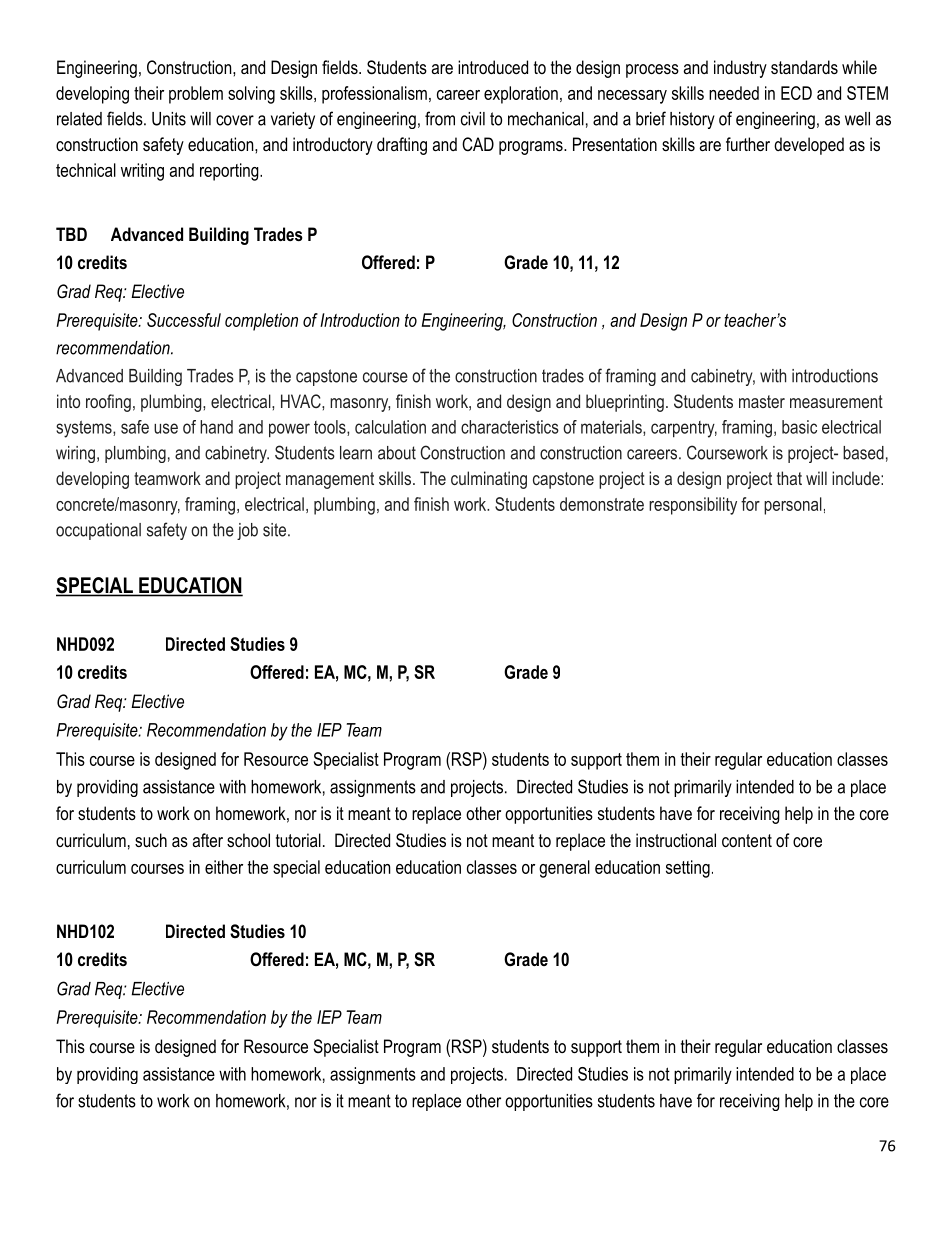 The height and width of the page is (1233, 952). What do you see at coordinates (762, 401) in the page?
I see `master` at bounding box center [762, 401].
